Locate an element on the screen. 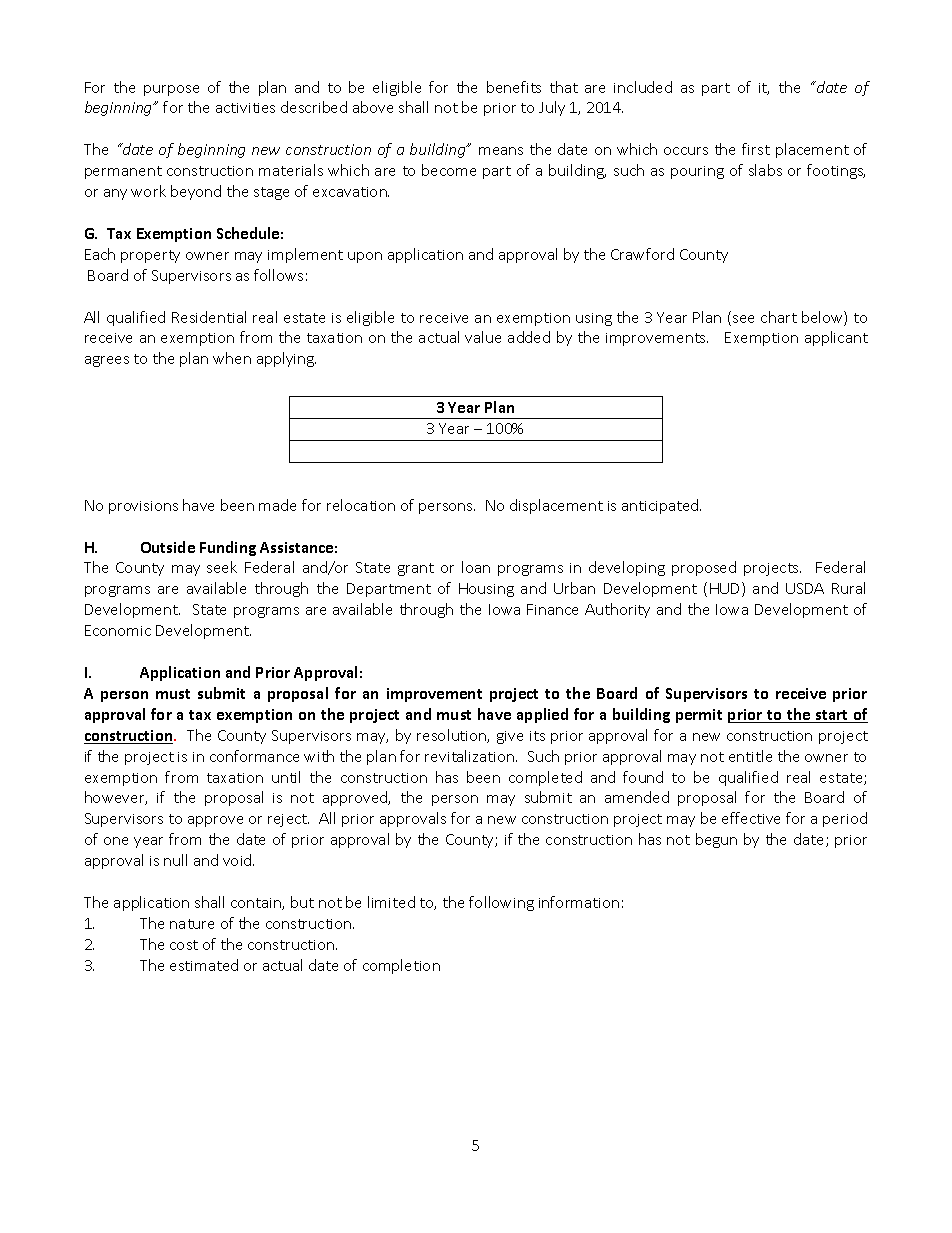 This screenshot has width=952, height=1233. proposed is located at coordinates (704, 568).
